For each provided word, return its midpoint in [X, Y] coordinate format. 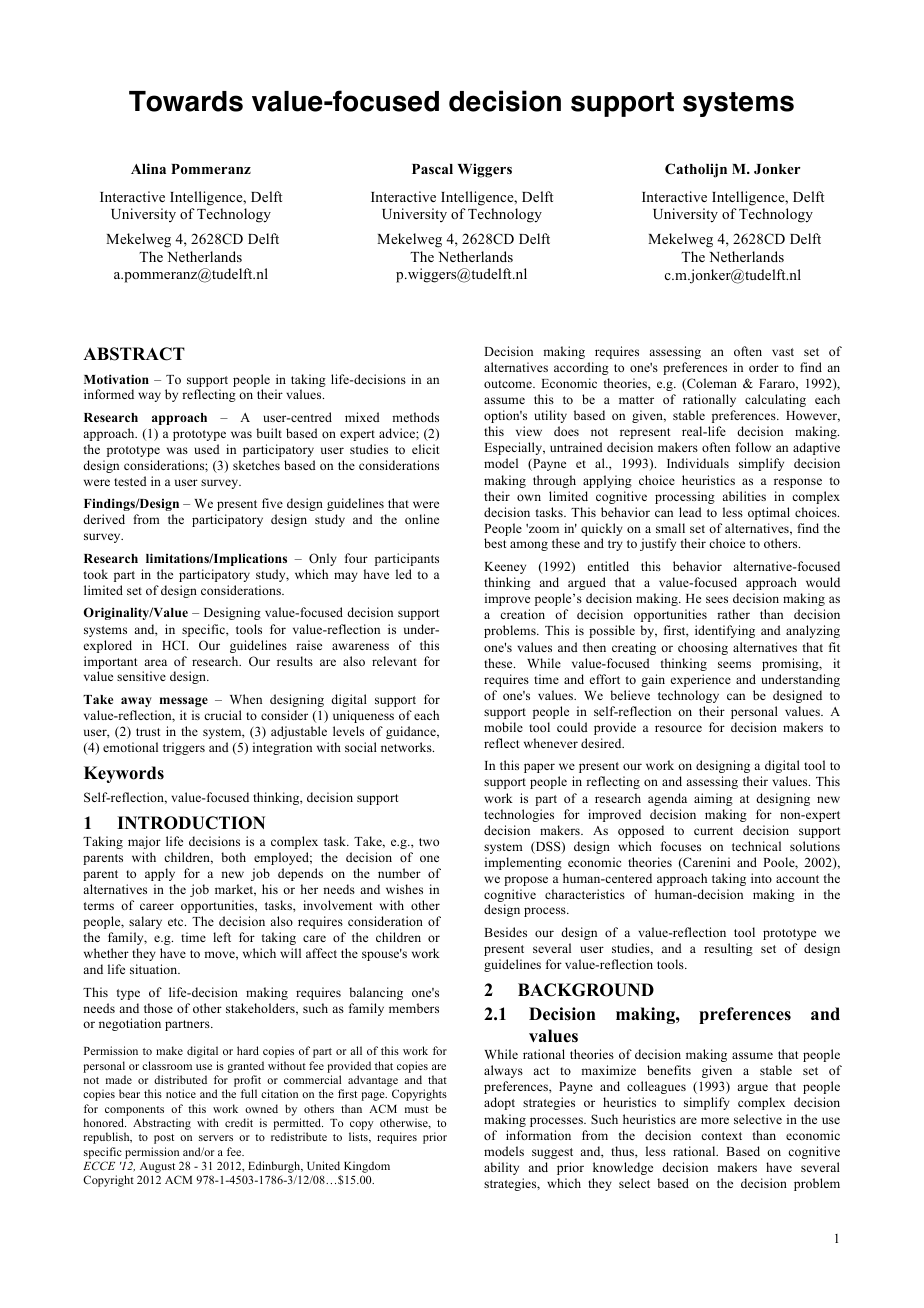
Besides [505, 932]
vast [783, 352]
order [764, 367]
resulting [728, 949]
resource [678, 728]
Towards [186, 101]
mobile [503, 727]
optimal [769, 513]
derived [104, 519]
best [495, 543]
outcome [509, 384]
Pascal [432, 169]
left [222, 937]
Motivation [116, 379]
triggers [184, 748]
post [164, 1139]
